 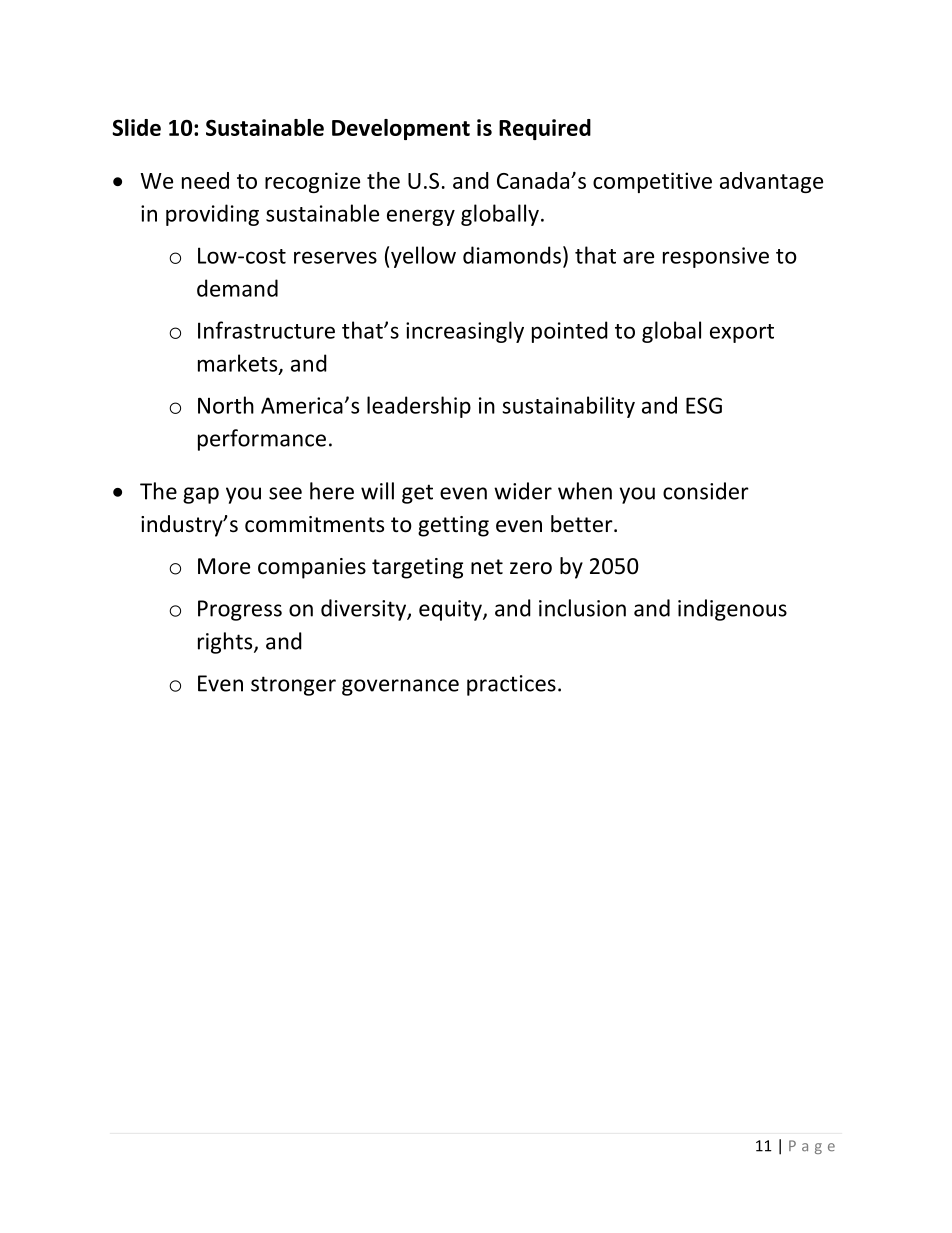 What do you see at coordinates (419, 407) in the screenshot?
I see `leadership` at bounding box center [419, 407].
